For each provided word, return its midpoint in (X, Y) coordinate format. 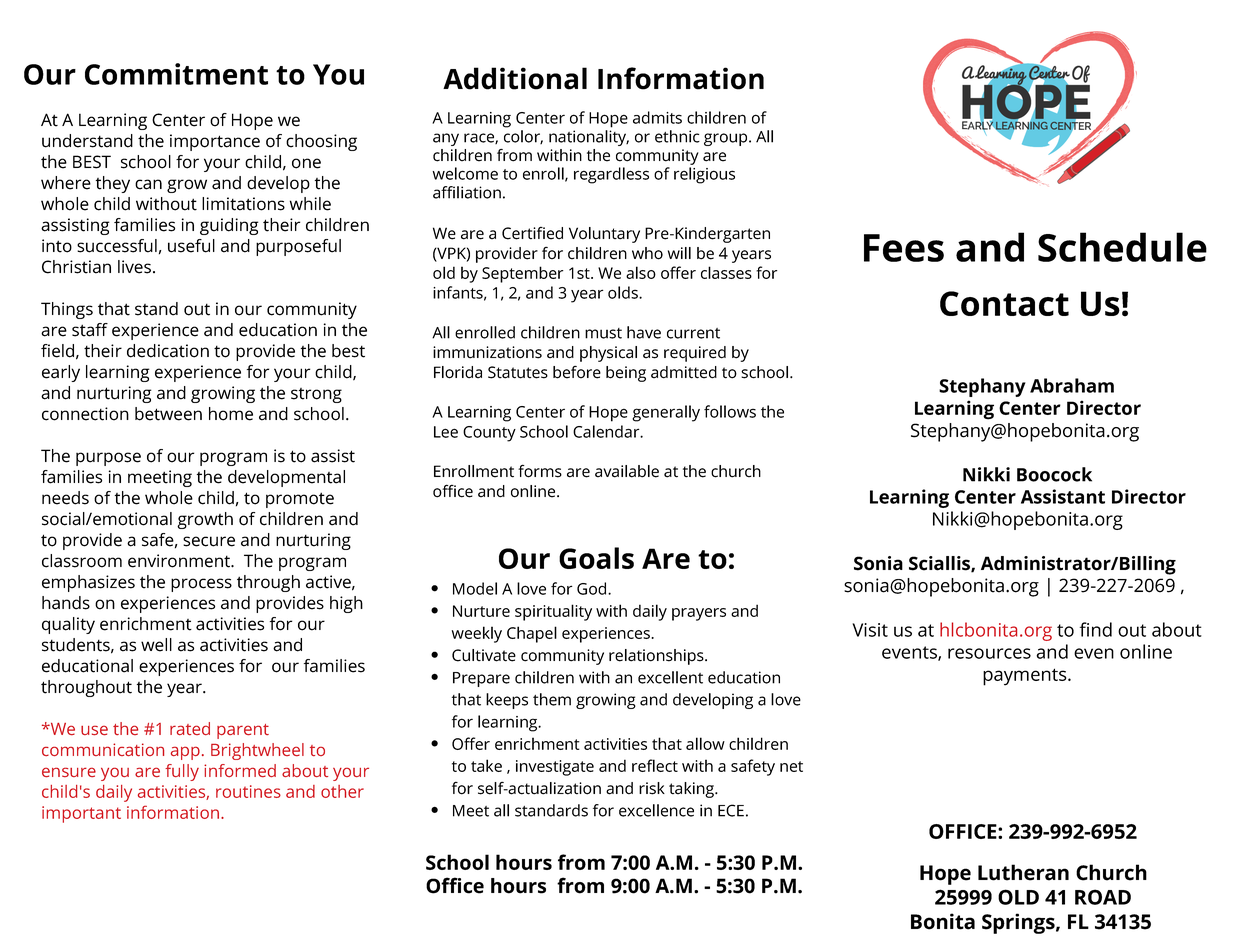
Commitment (176, 74)
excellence (656, 810)
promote (300, 500)
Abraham (1072, 385)
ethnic (677, 136)
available (627, 471)
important (81, 814)
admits (657, 117)
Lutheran (1023, 872)
